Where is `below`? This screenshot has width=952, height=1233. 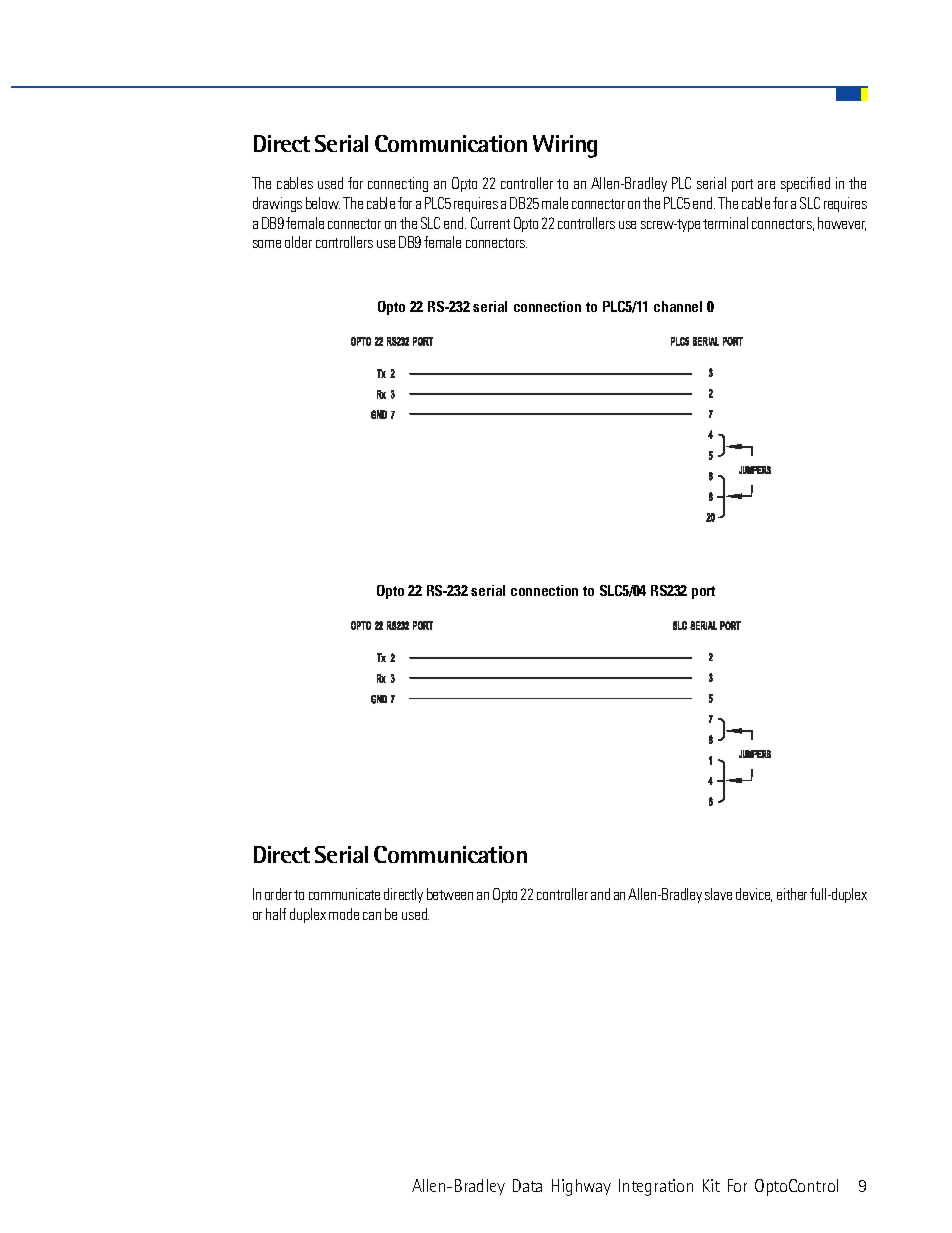
below is located at coordinates (323, 203).
